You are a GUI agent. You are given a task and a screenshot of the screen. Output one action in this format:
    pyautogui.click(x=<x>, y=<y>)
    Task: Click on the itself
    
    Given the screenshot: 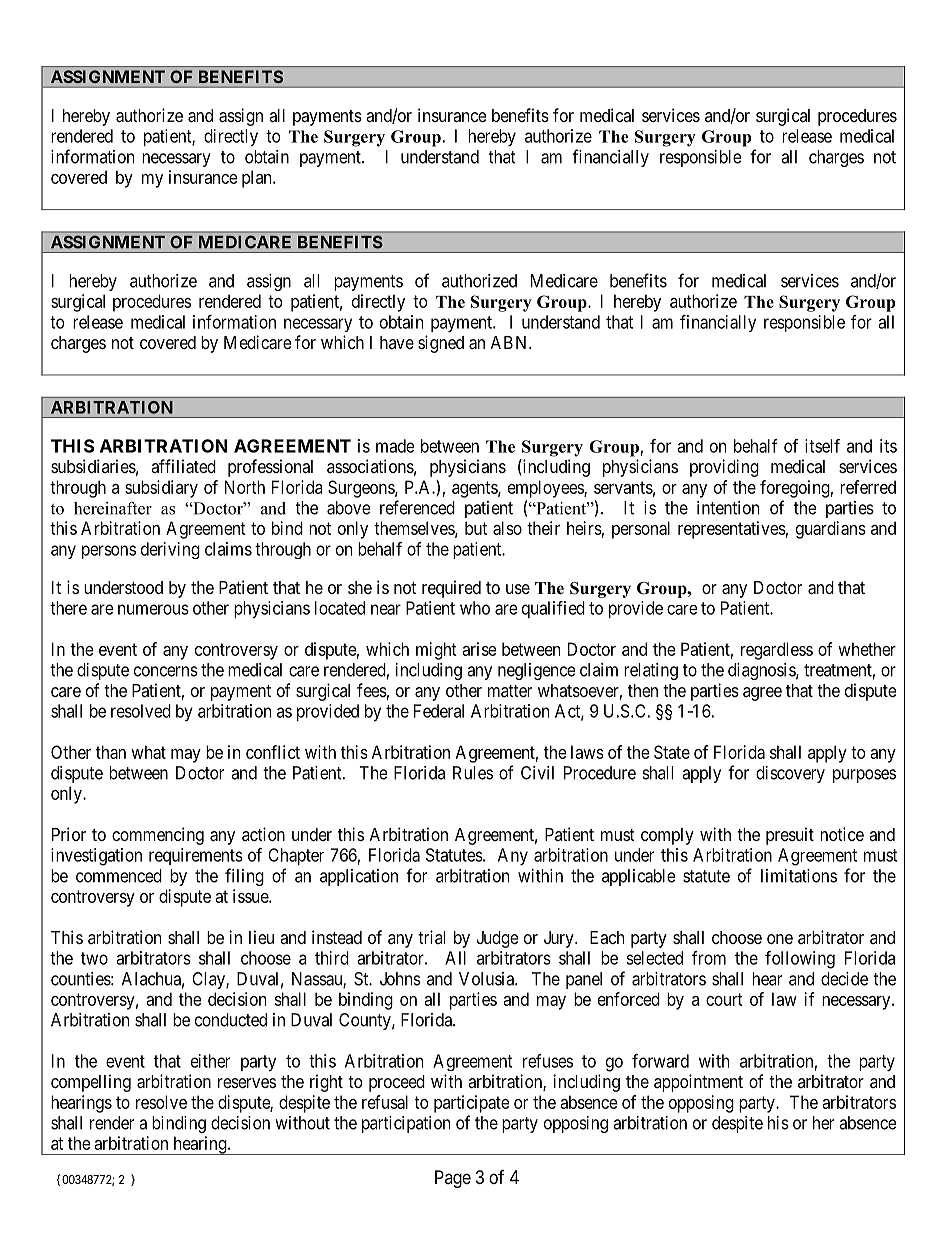 What is the action you would take?
    pyautogui.click(x=822, y=446)
